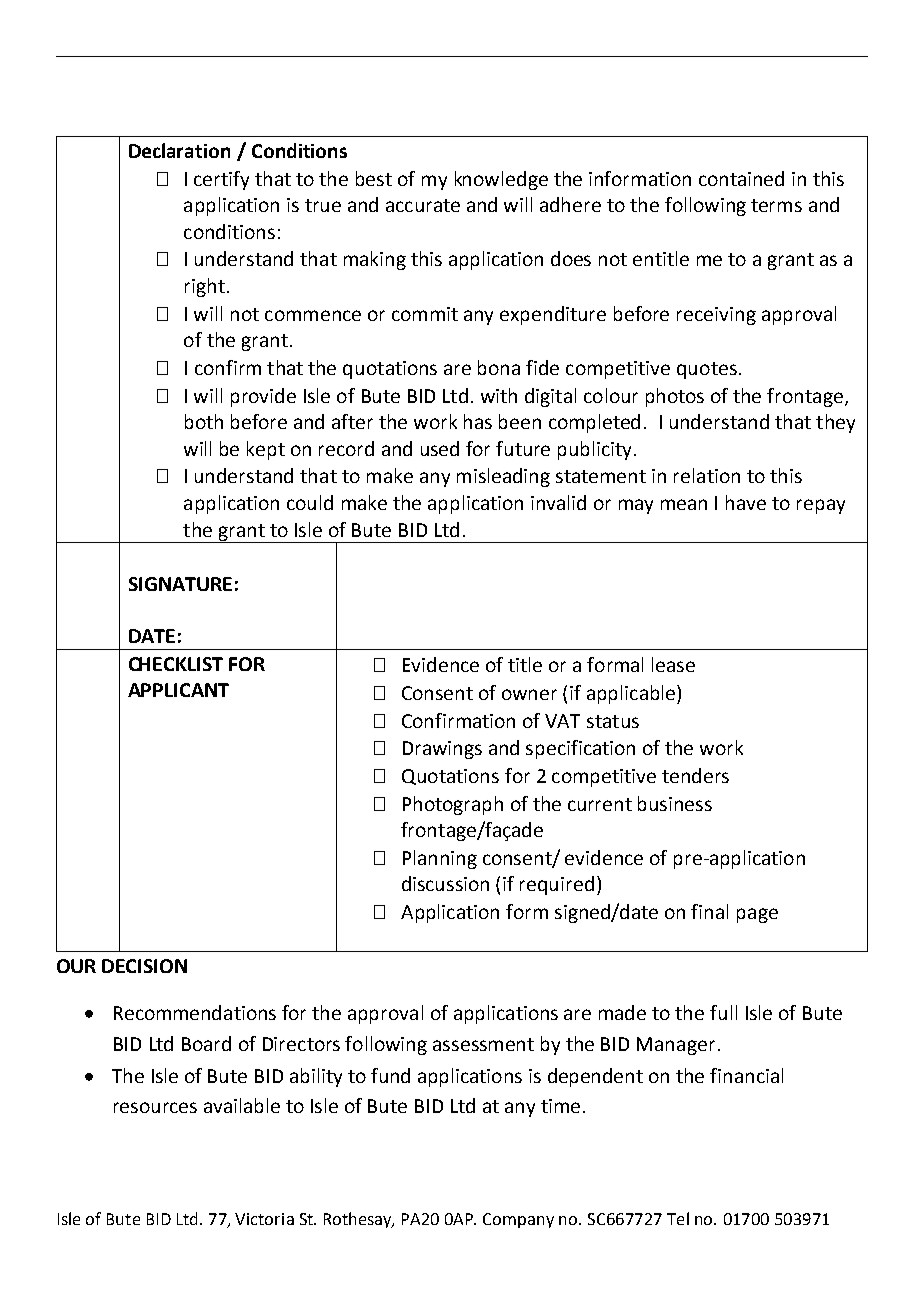 The width and height of the page is (924, 1308). I want to click on Victoria, so click(264, 1219).
